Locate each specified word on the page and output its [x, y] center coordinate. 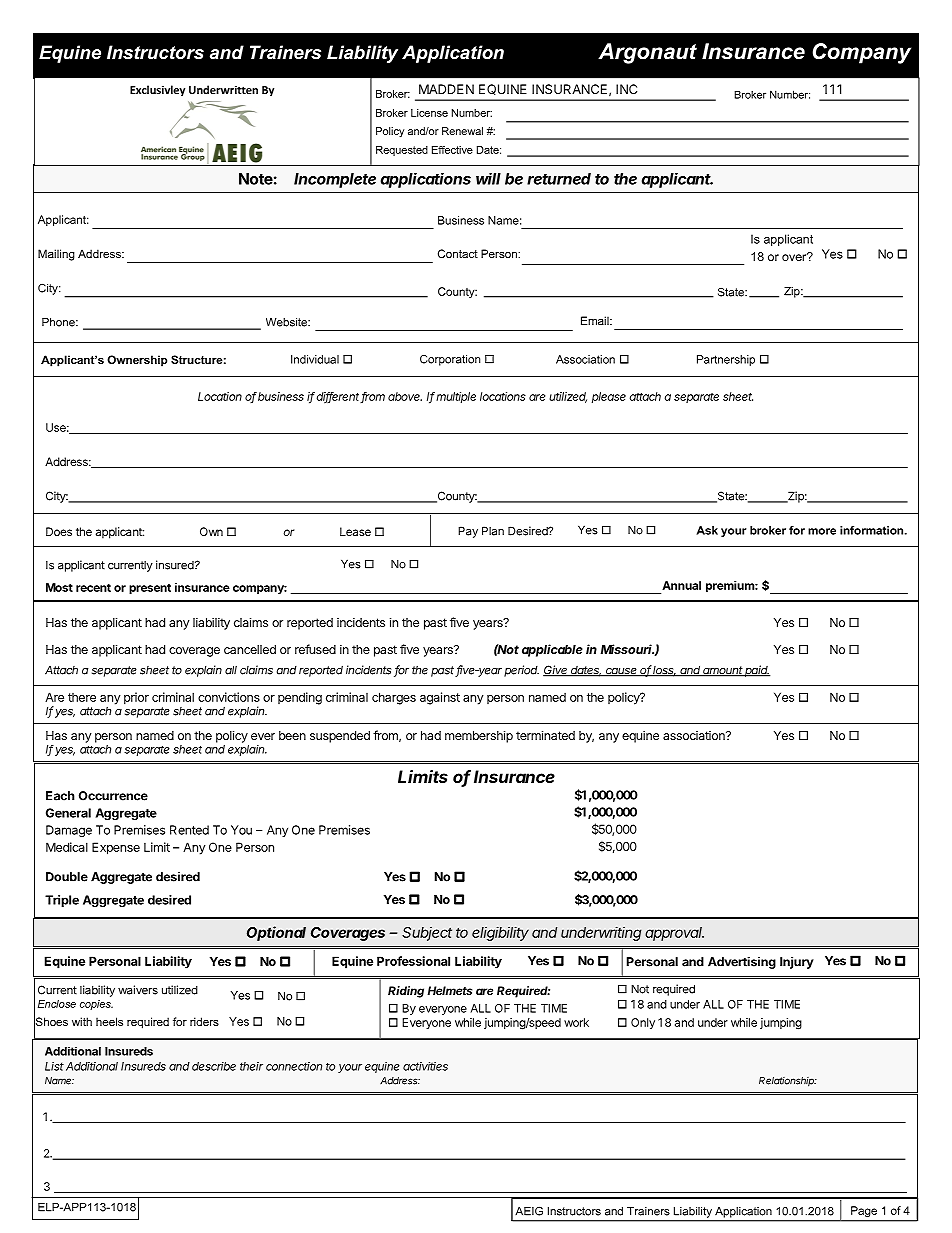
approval [674, 934]
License [429, 113]
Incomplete [335, 180]
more [822, 531]
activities [425, 1066]
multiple [456, 397]
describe [214, 1066]
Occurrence [113, 796]
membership [479, 736]
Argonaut [647, 53]
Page [864, 1211]
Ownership [137, 361]
